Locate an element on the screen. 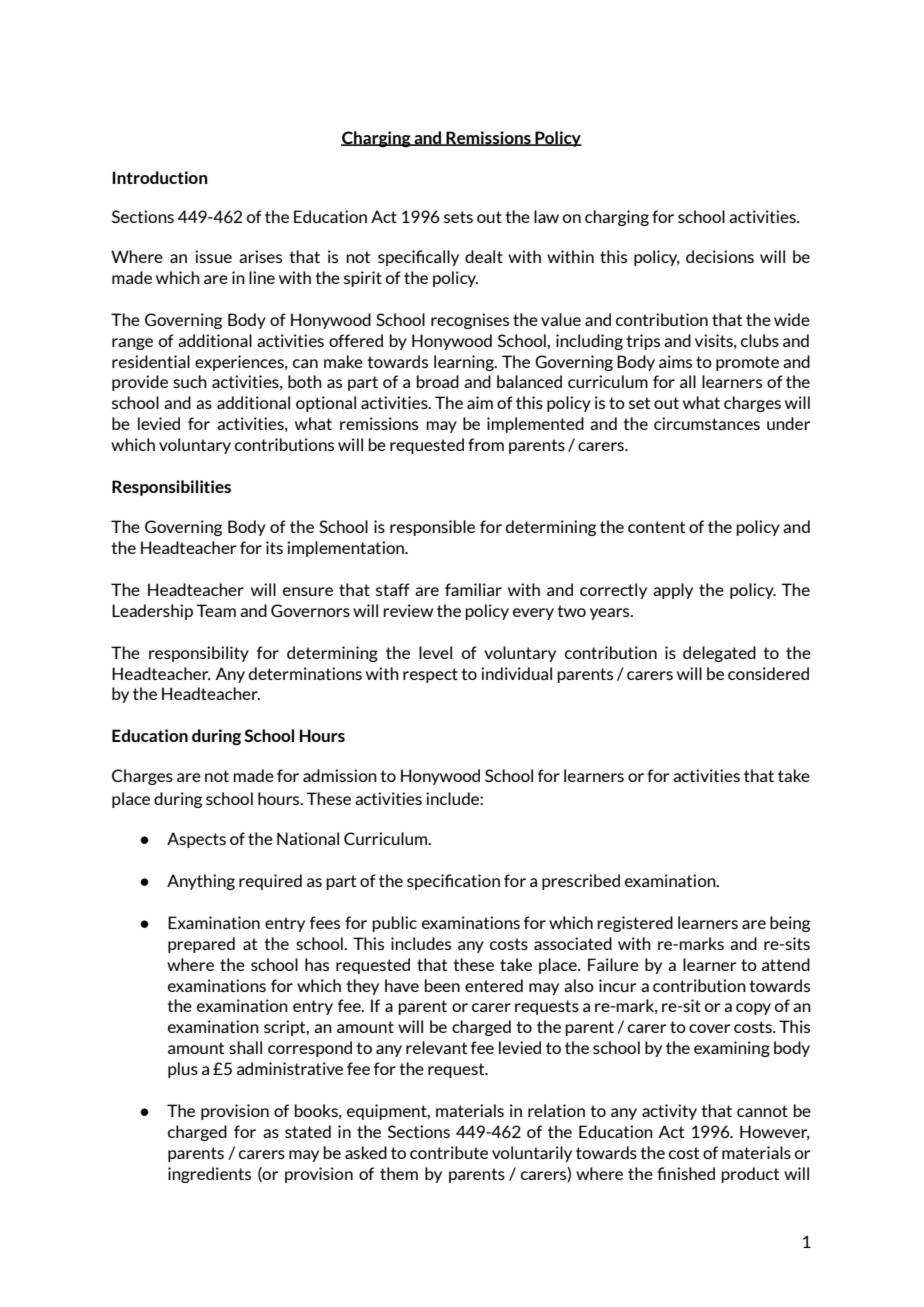 The width and height of the screenshot is (924, 1307). respect is located at coordinates (430, 675).
